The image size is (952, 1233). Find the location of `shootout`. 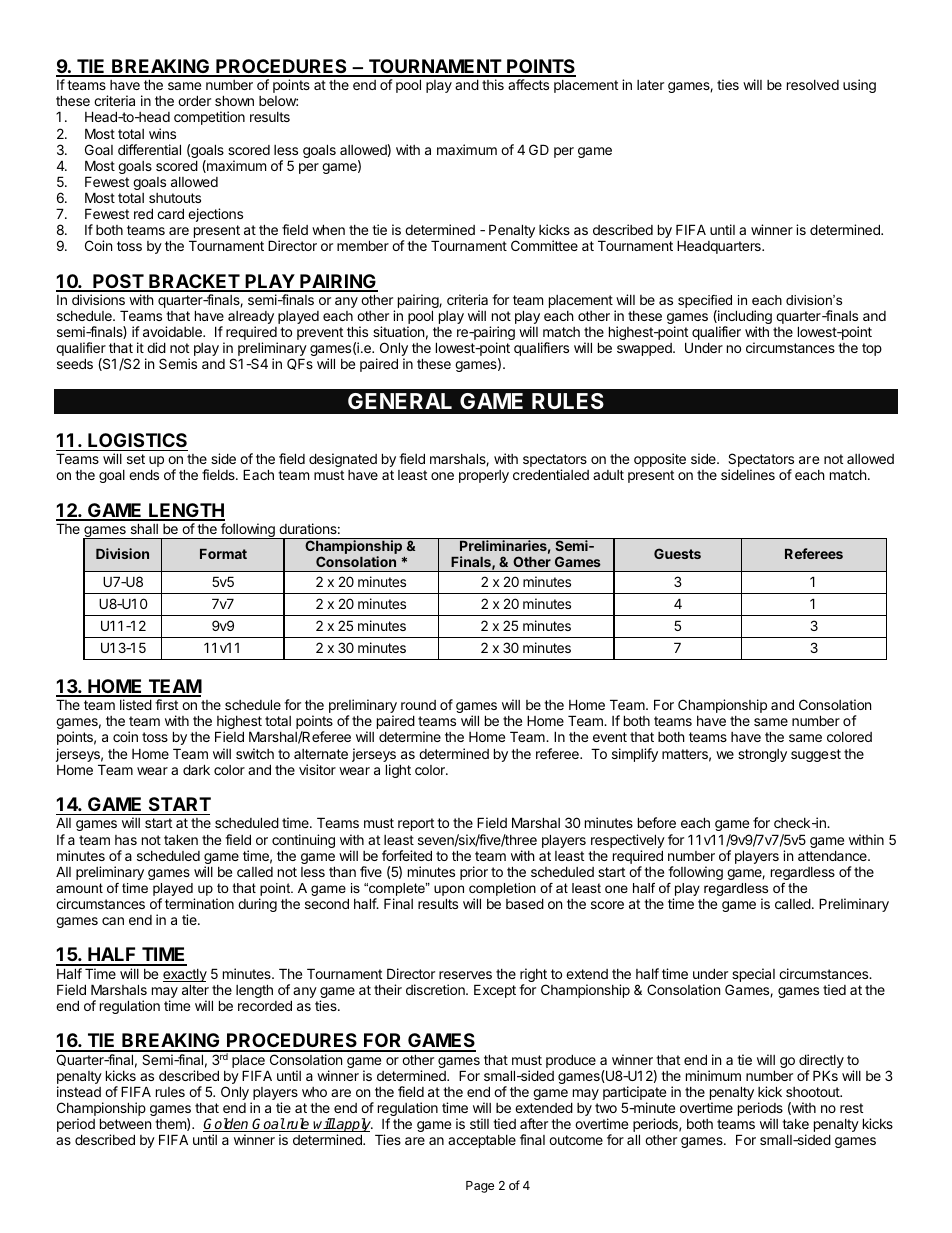

shootout is located at coordinates (814, 1092).
